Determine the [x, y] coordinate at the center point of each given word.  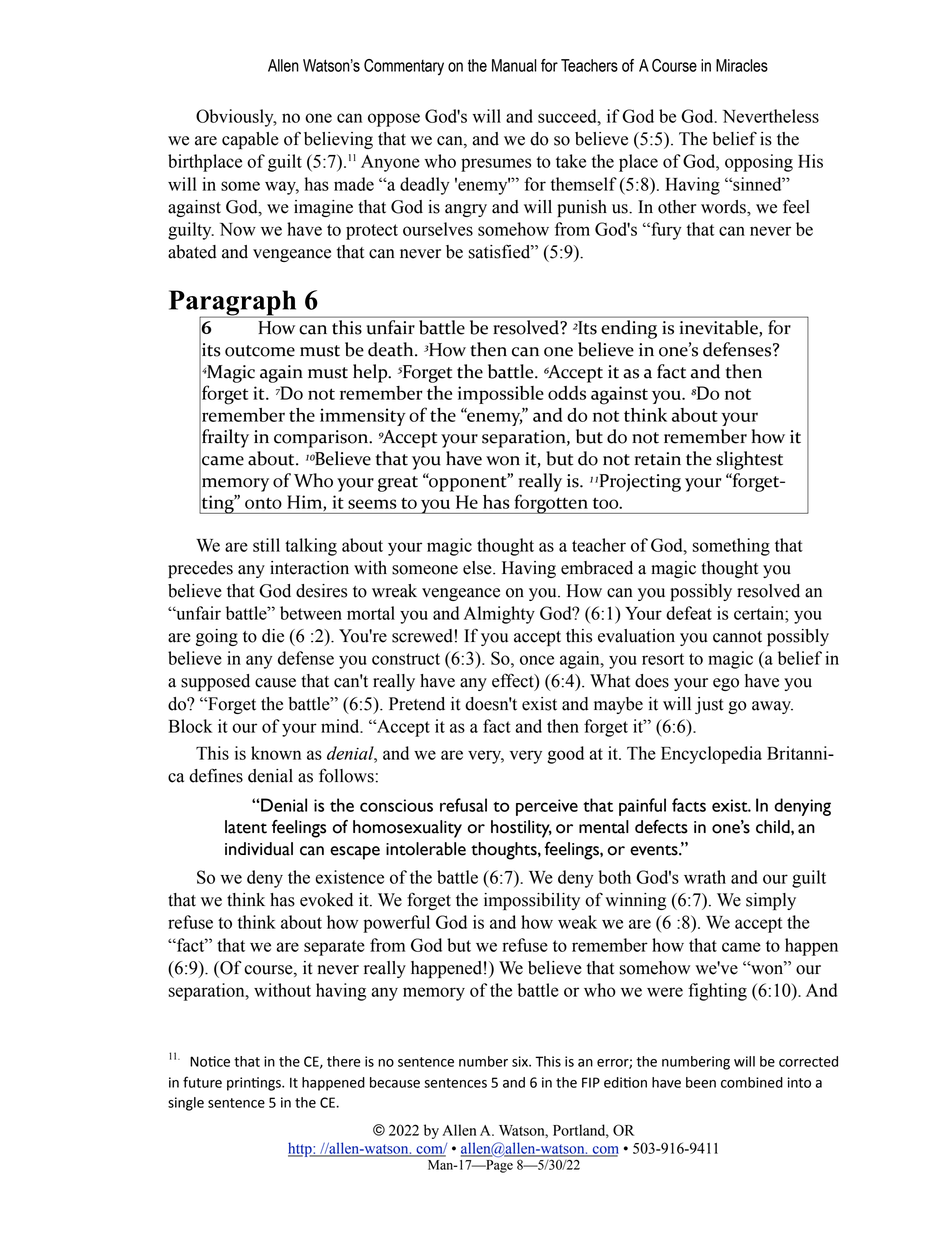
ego [726, 684]
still [266, 545]
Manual [514, 65]
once [537, 660]
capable [250, 140]
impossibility [532, 901]
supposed [215, 682]
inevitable [720, 328]
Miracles [742, 65]
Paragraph [234, 304]
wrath [705, 877]
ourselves [438, 229]
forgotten [551, 504]
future [202, 1082]
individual [259, 849]
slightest [749, 460]
